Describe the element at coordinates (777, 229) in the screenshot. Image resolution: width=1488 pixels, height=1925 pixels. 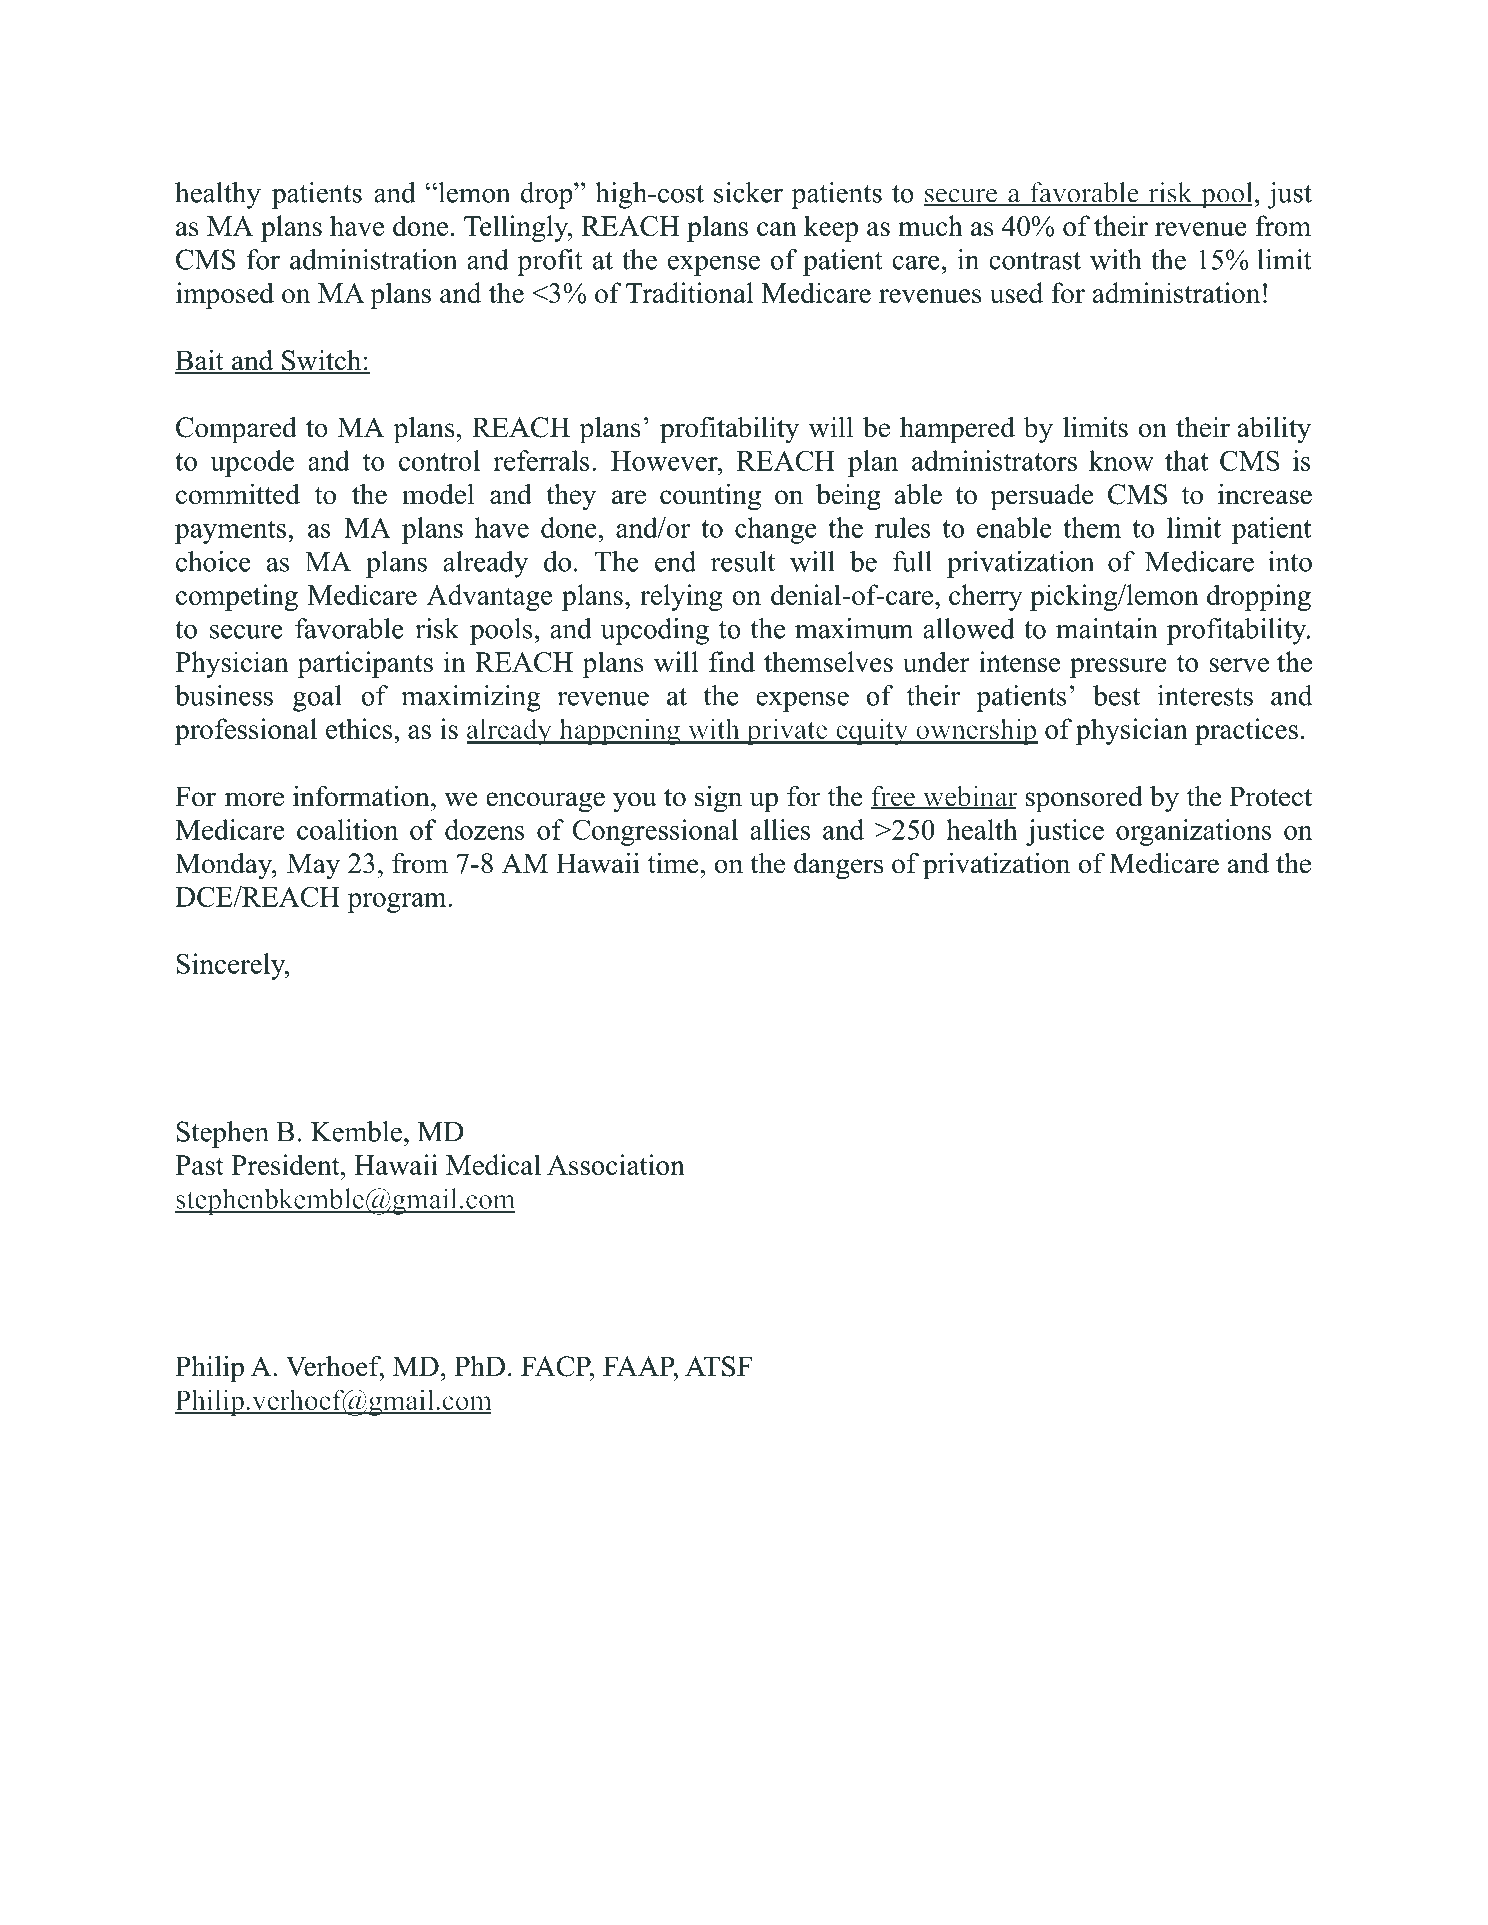
I see `can` at that location.
